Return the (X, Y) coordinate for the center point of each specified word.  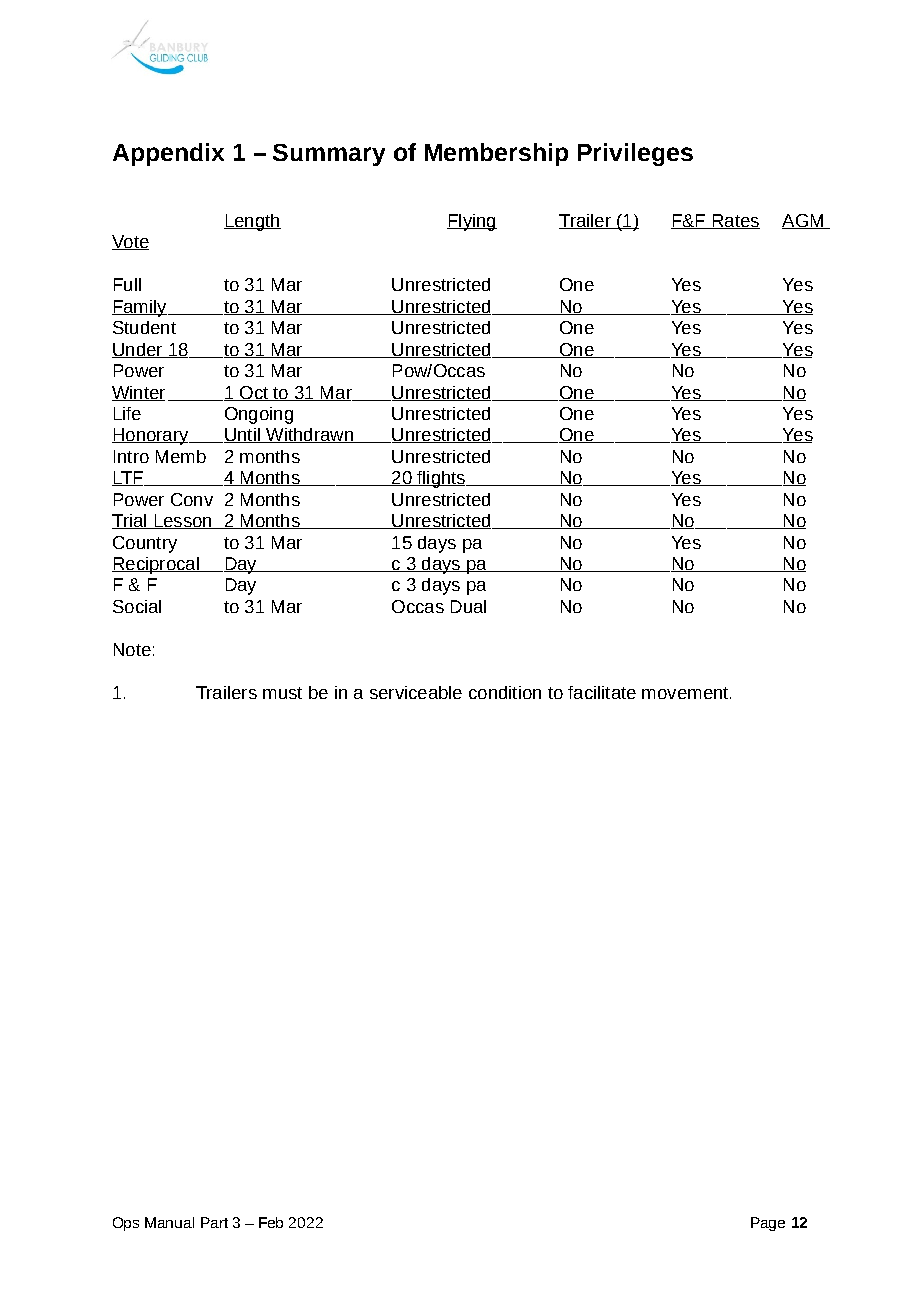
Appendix (168, 154)
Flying (472, 222)
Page (768, 1224)
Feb (271, 1222)
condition (505, 692)
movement (686, 693)
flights (441, 479)
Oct (254, 393)
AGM (804, 221)
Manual (169, 1222)
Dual (468, 606)
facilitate (602, 692)
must (282, 693)
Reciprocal (156, 565)
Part (214, 1222)
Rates (735, 221)
